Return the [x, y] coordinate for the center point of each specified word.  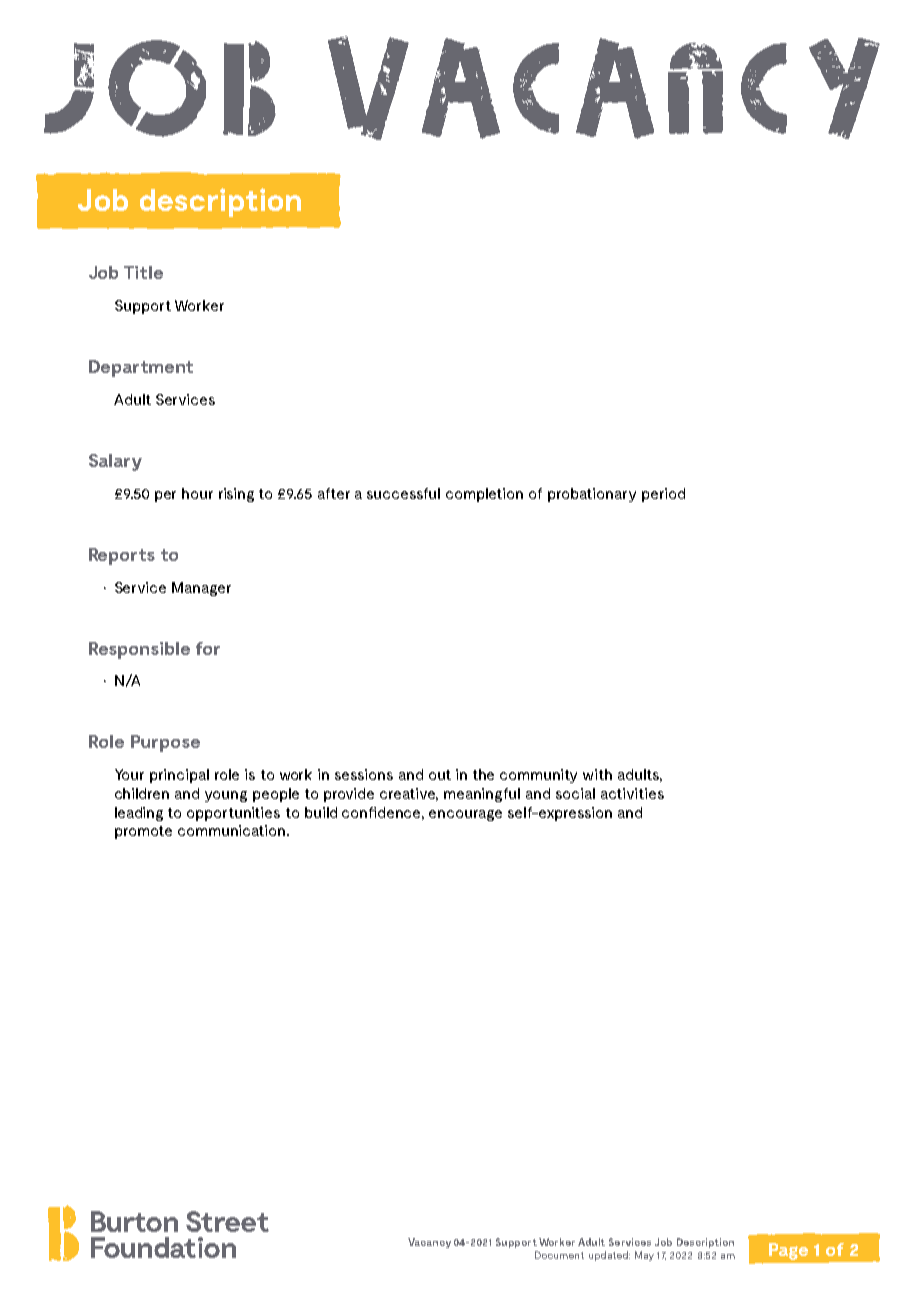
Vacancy [429, 1243]
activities [632, 793]
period [663, 495]
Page [788, 1251]
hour [197, 493]
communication [231, 830]
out [440, 775]
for [208, 648]
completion [484, 495]
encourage [465, 815]
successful [403, 493]
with [597, 774]
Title [143, 272]
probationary [592, 495]
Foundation [163, 1247]
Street [227, 1221]
